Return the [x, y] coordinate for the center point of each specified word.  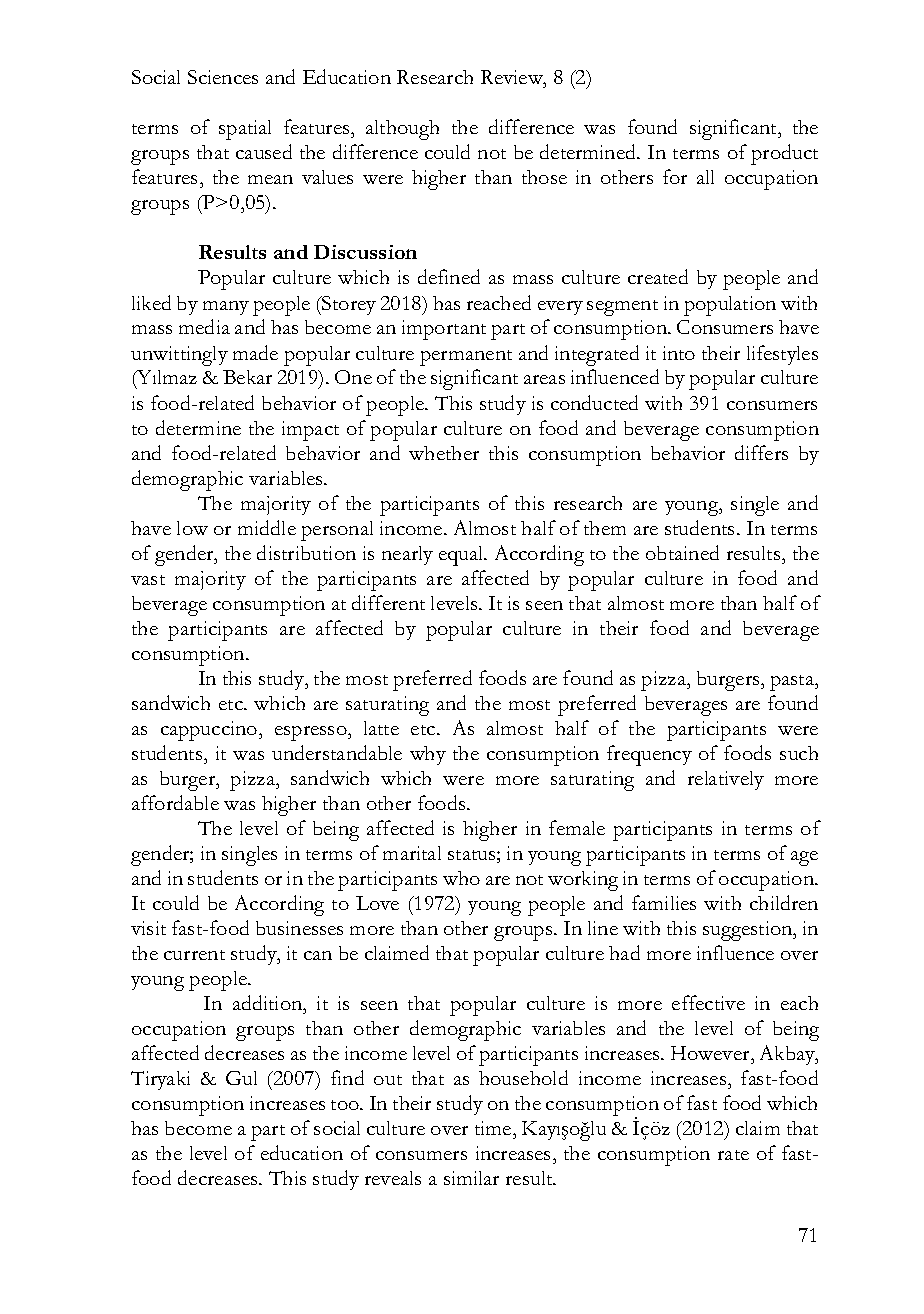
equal [462, 556]
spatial [245, 130]
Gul [241, 1078]
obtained [682, 552]
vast [148, 580]
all [705, 177]
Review [513, 79]
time [494, 1128]
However [712, 1055]
